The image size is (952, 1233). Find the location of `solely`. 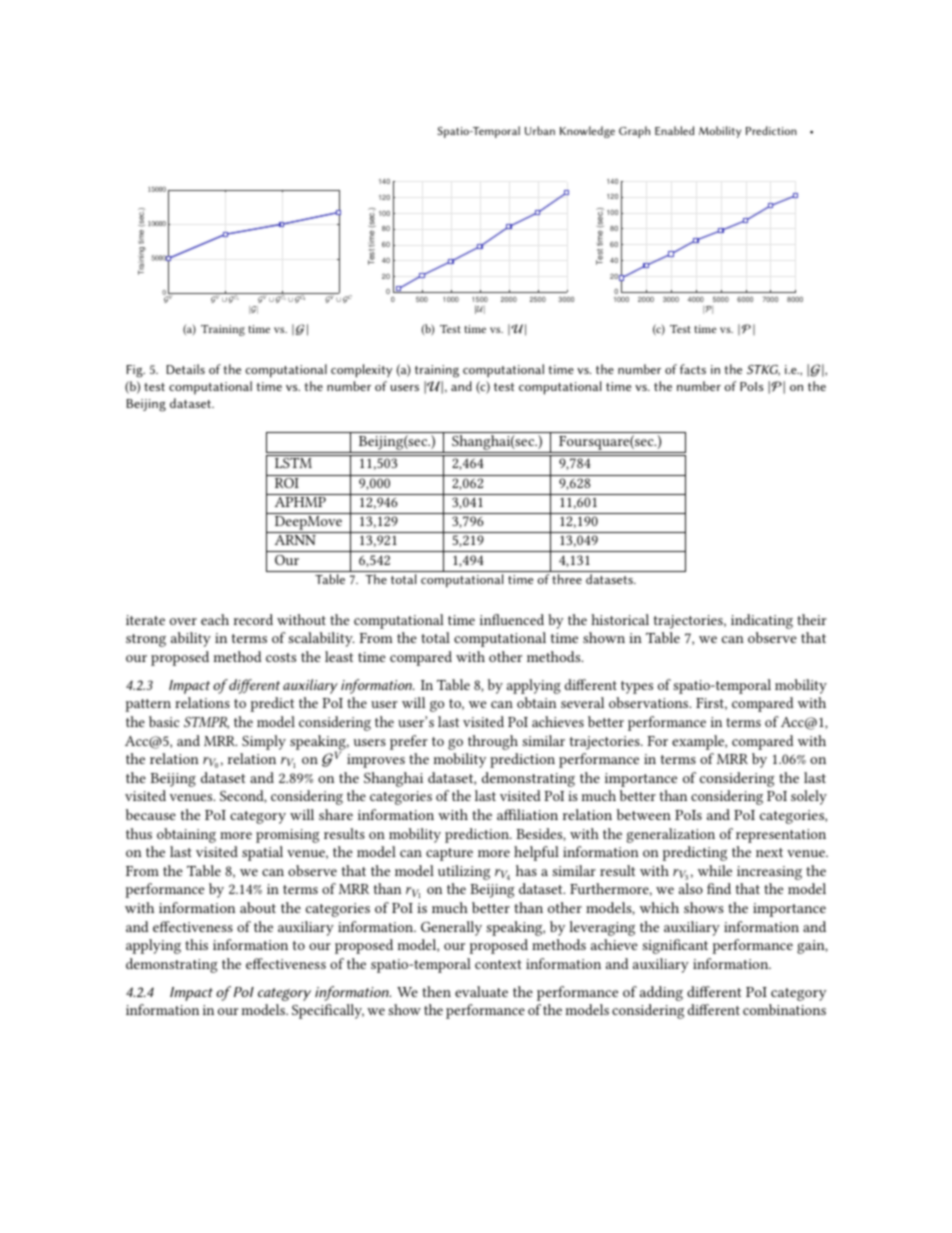

solely is located at coordinates (809, 797).
